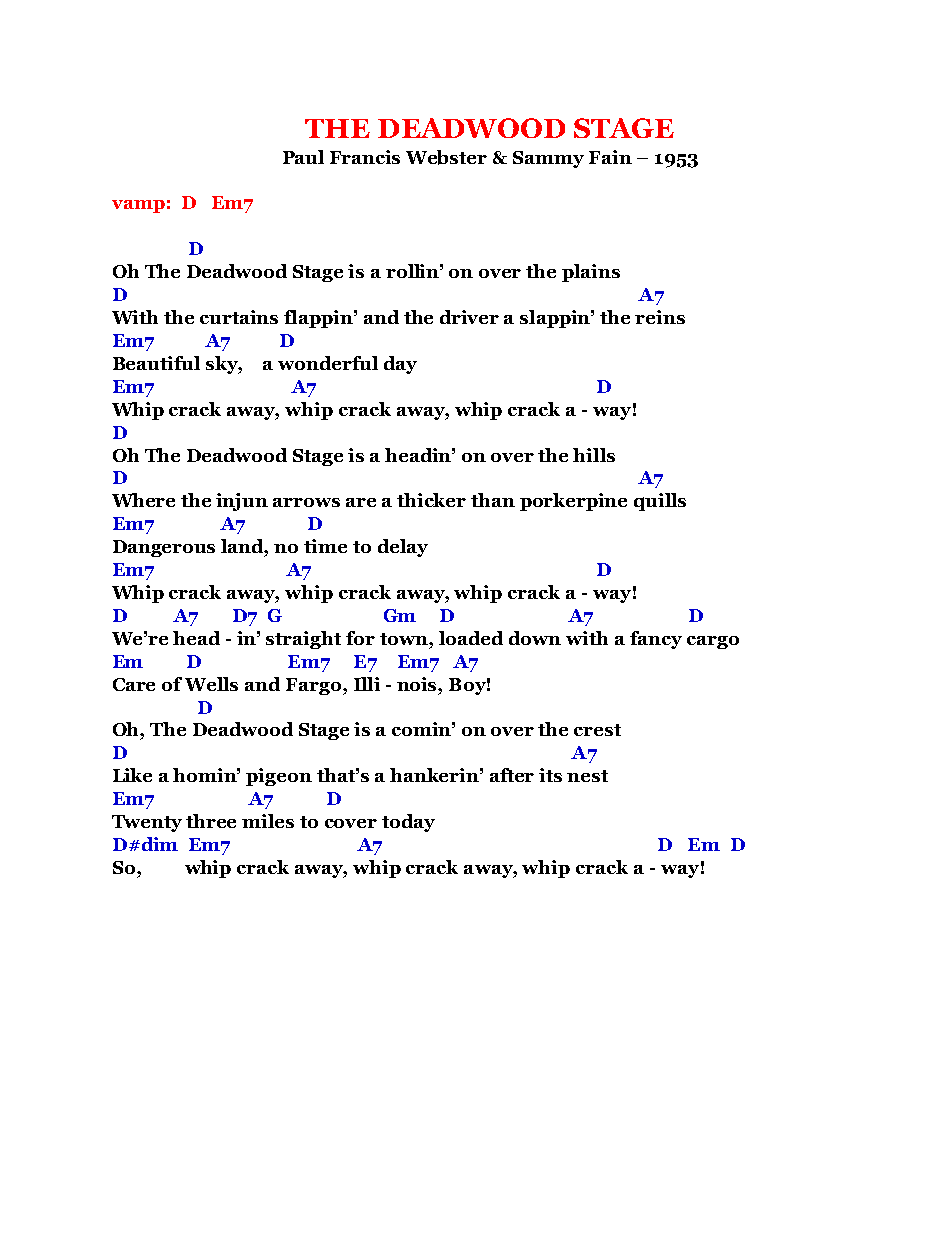 The width and height of the screenshot is (952, 1233). What do you see at coordinates (138, 206) in the screenshot?
I see `vamp` at bounding box center [138, 206].
